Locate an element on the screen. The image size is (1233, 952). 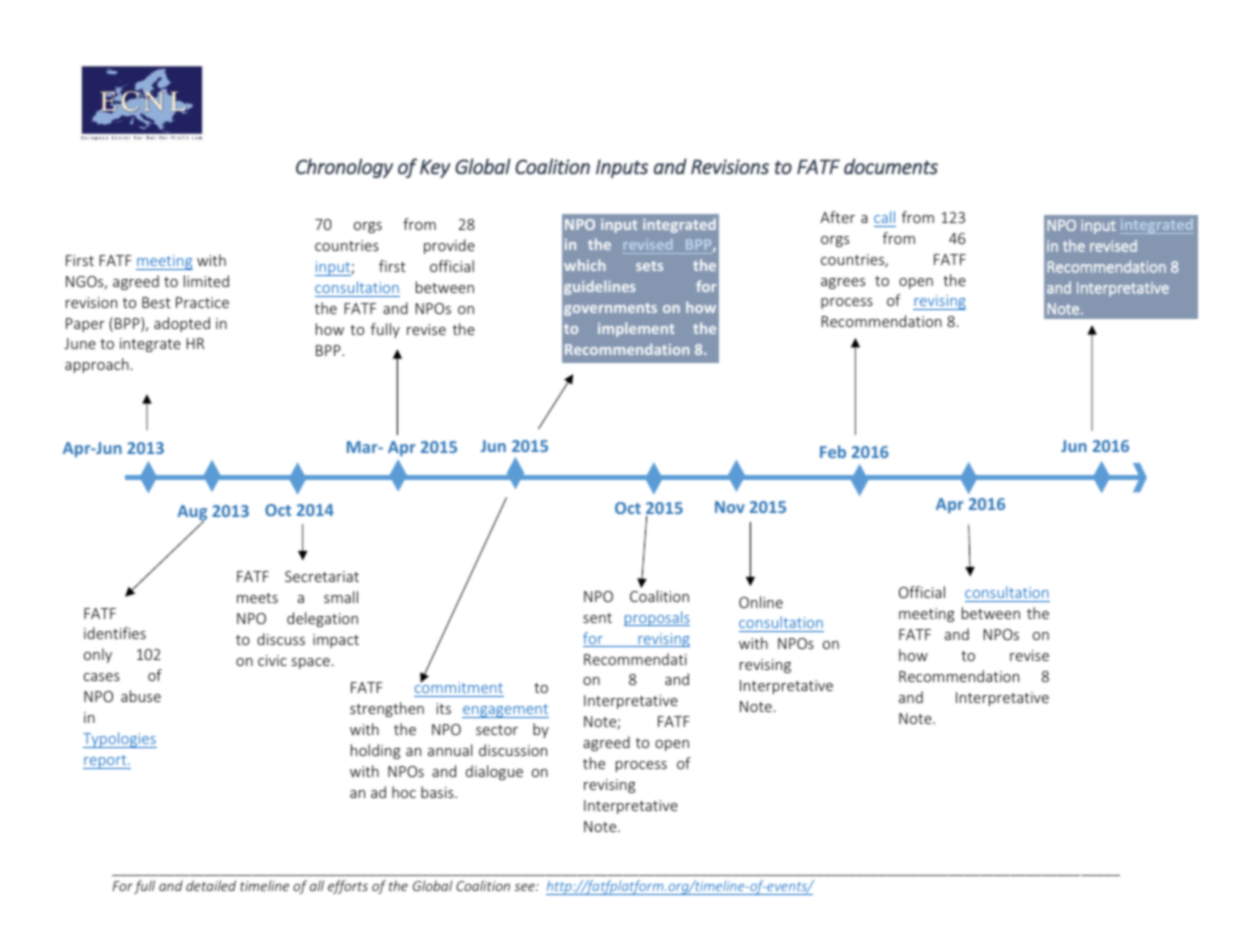
Aug is located at coordinates (192, 514).
